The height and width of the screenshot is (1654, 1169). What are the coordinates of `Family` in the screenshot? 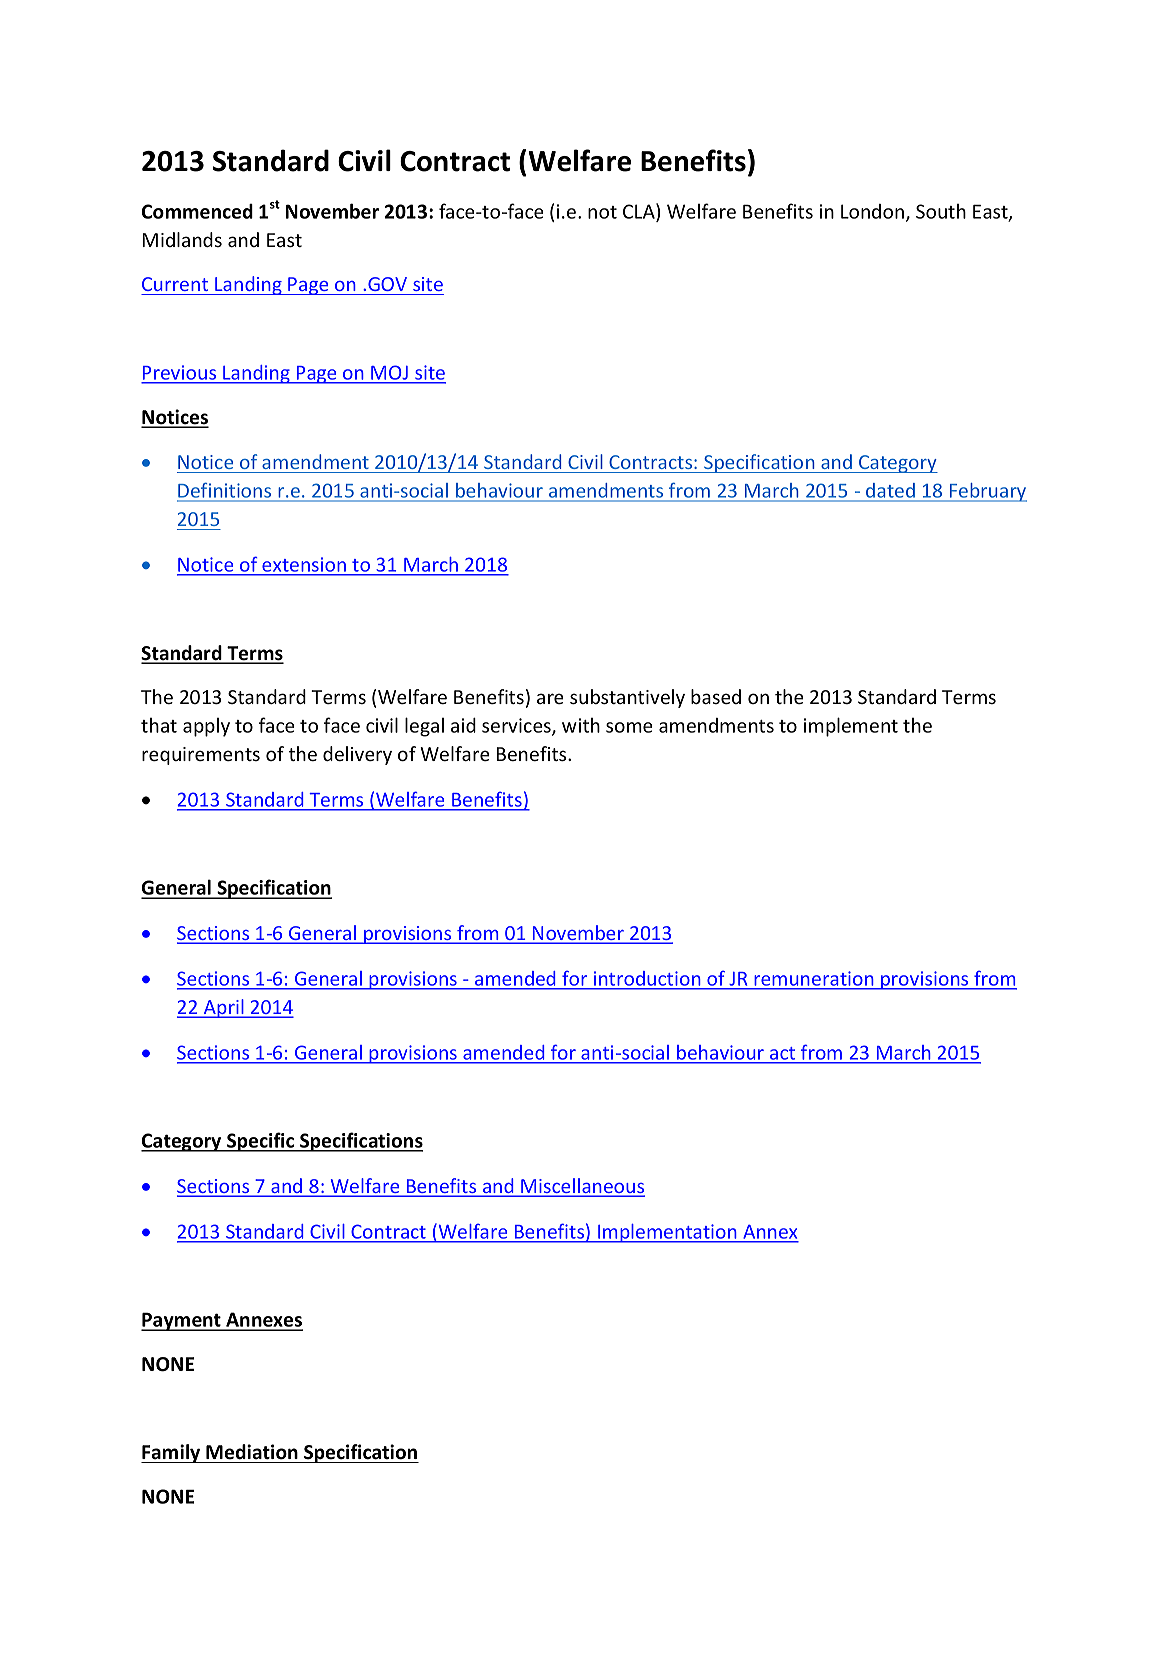 It's located at (172, 1453).
